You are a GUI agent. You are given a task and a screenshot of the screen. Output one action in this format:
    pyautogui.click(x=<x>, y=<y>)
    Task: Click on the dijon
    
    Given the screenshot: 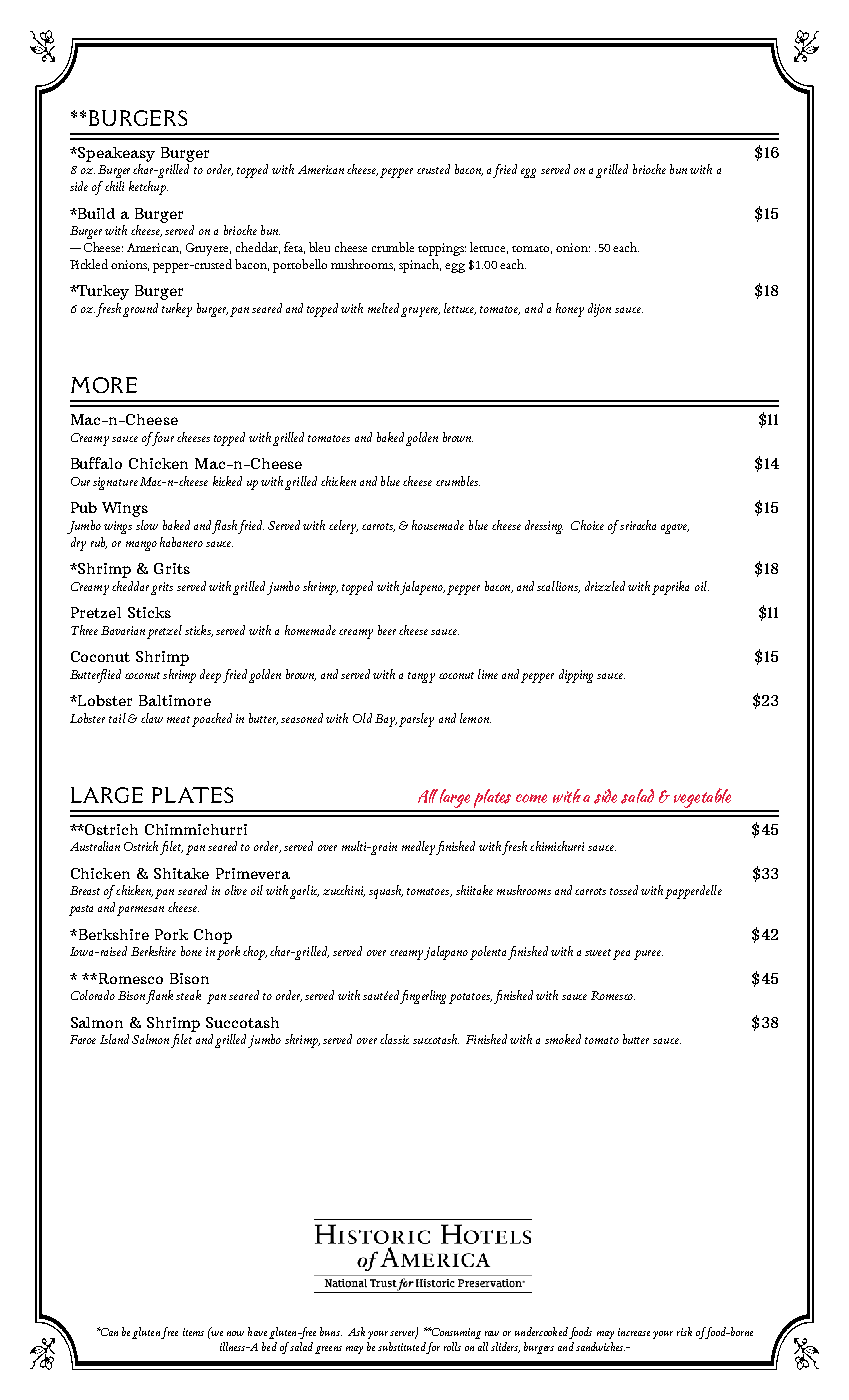 What is the action you would take?
    pyautogui.click(x=599, y=310)
